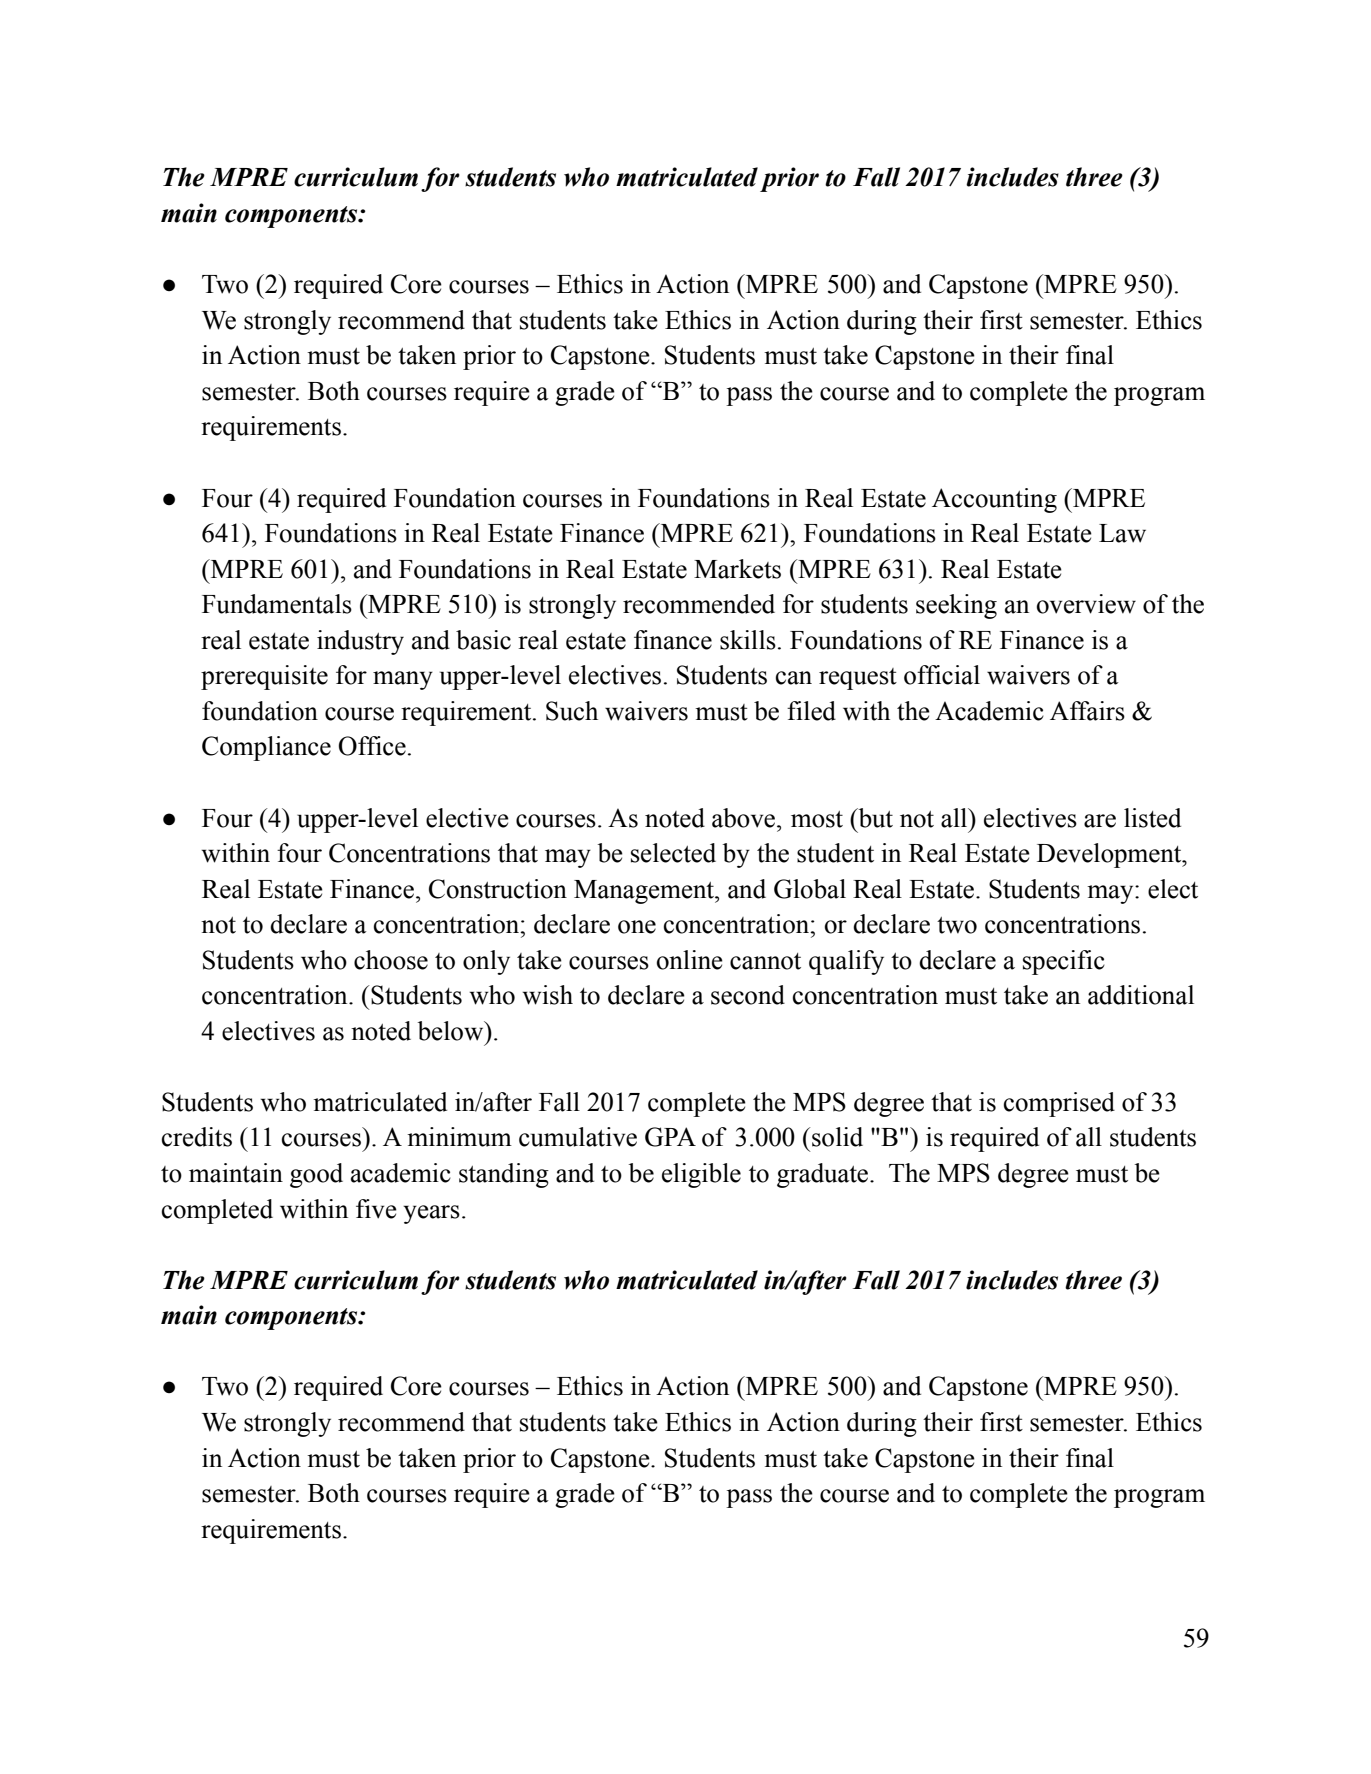 Image resolution: width=1371 pixels, height=1774 pixels. Describe the element at coordinates (277, 604) in the page. I see `Fundamentals` at that location.
